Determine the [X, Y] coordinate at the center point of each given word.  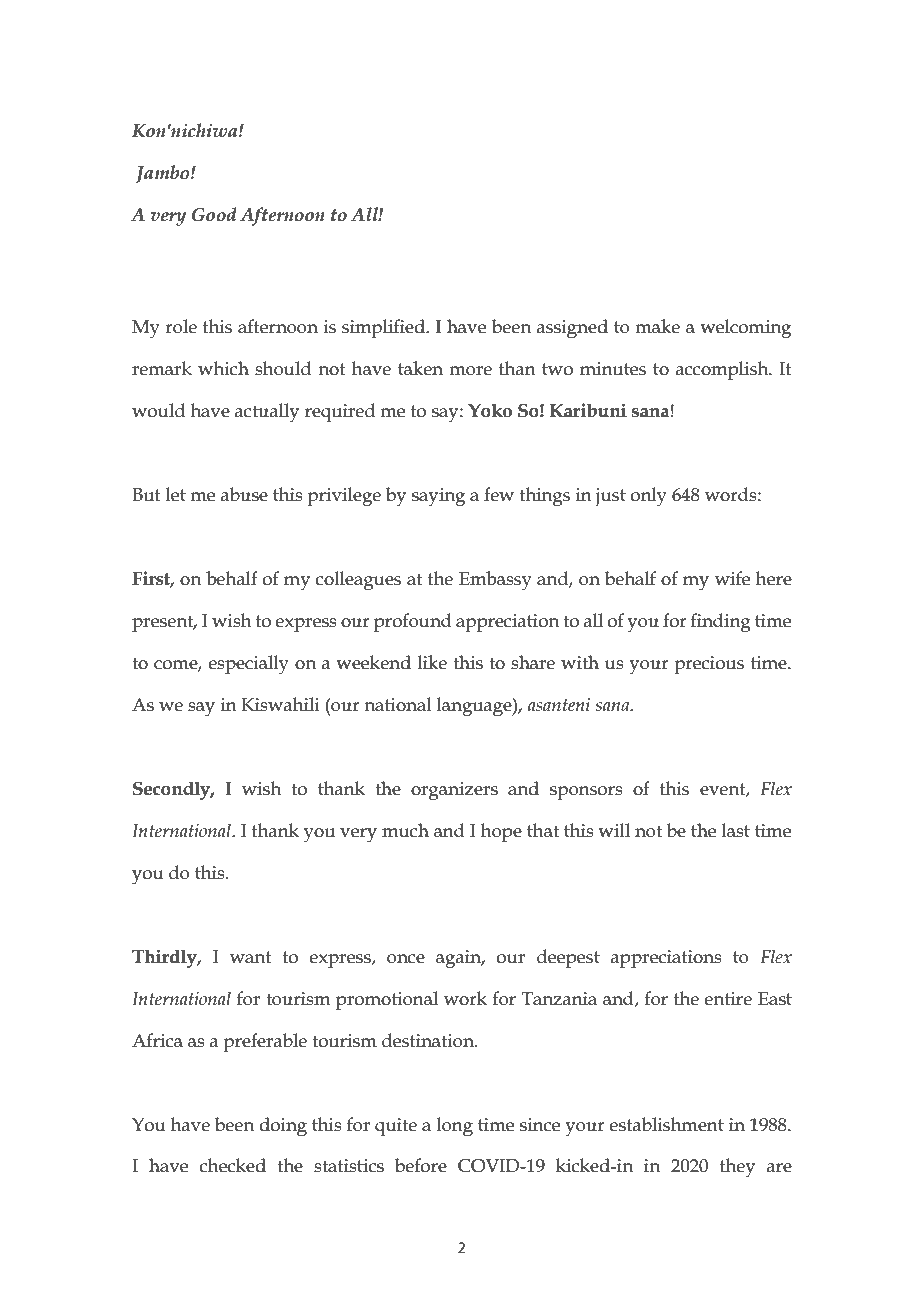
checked [232, 1165]
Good [214, 214]
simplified [384, 328]
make [657, 326]
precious [709, 665]
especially [248, 665]
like [432, 662]
